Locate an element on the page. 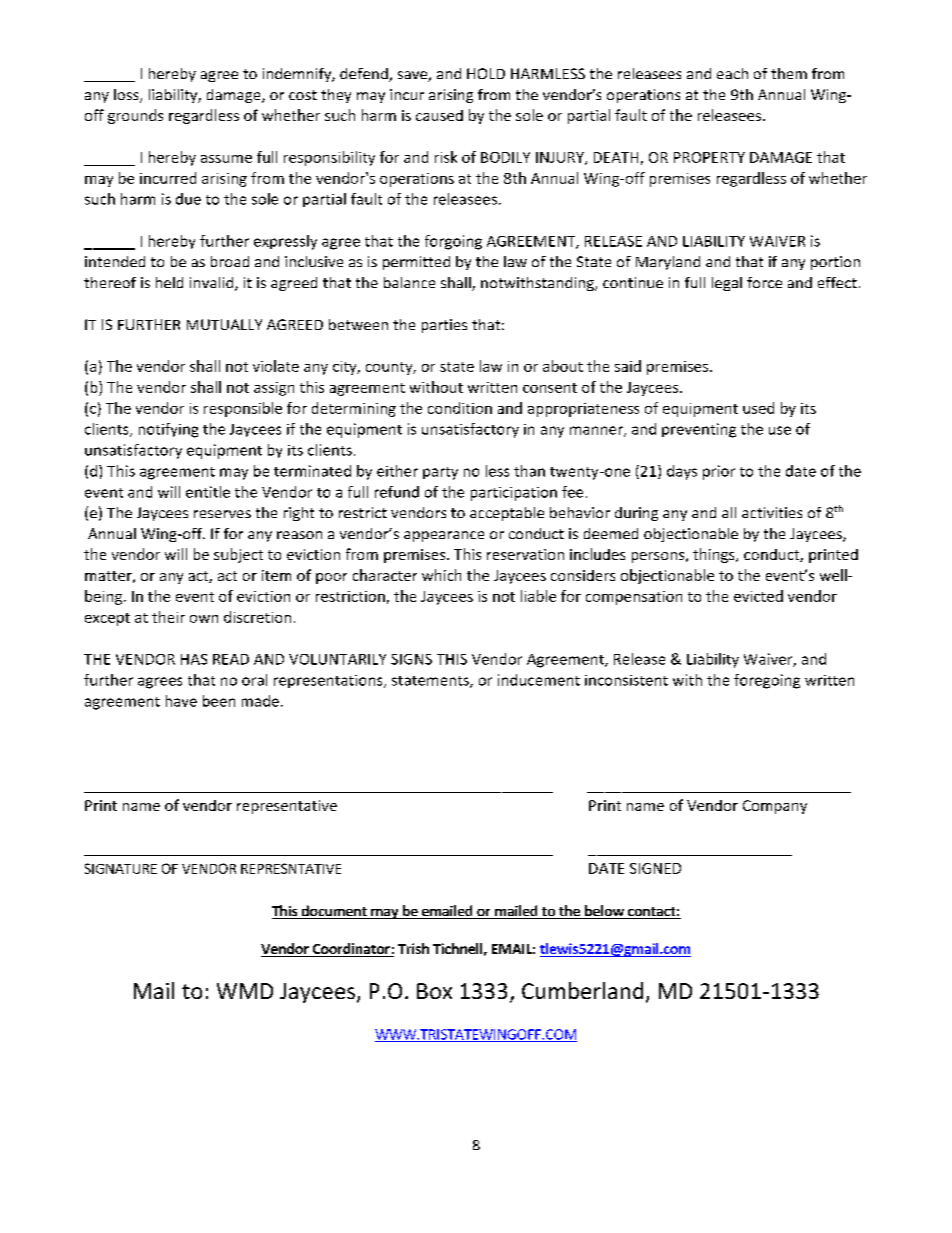 The image size is (952, 1233). WMD is located at coordinates (245, 991).
